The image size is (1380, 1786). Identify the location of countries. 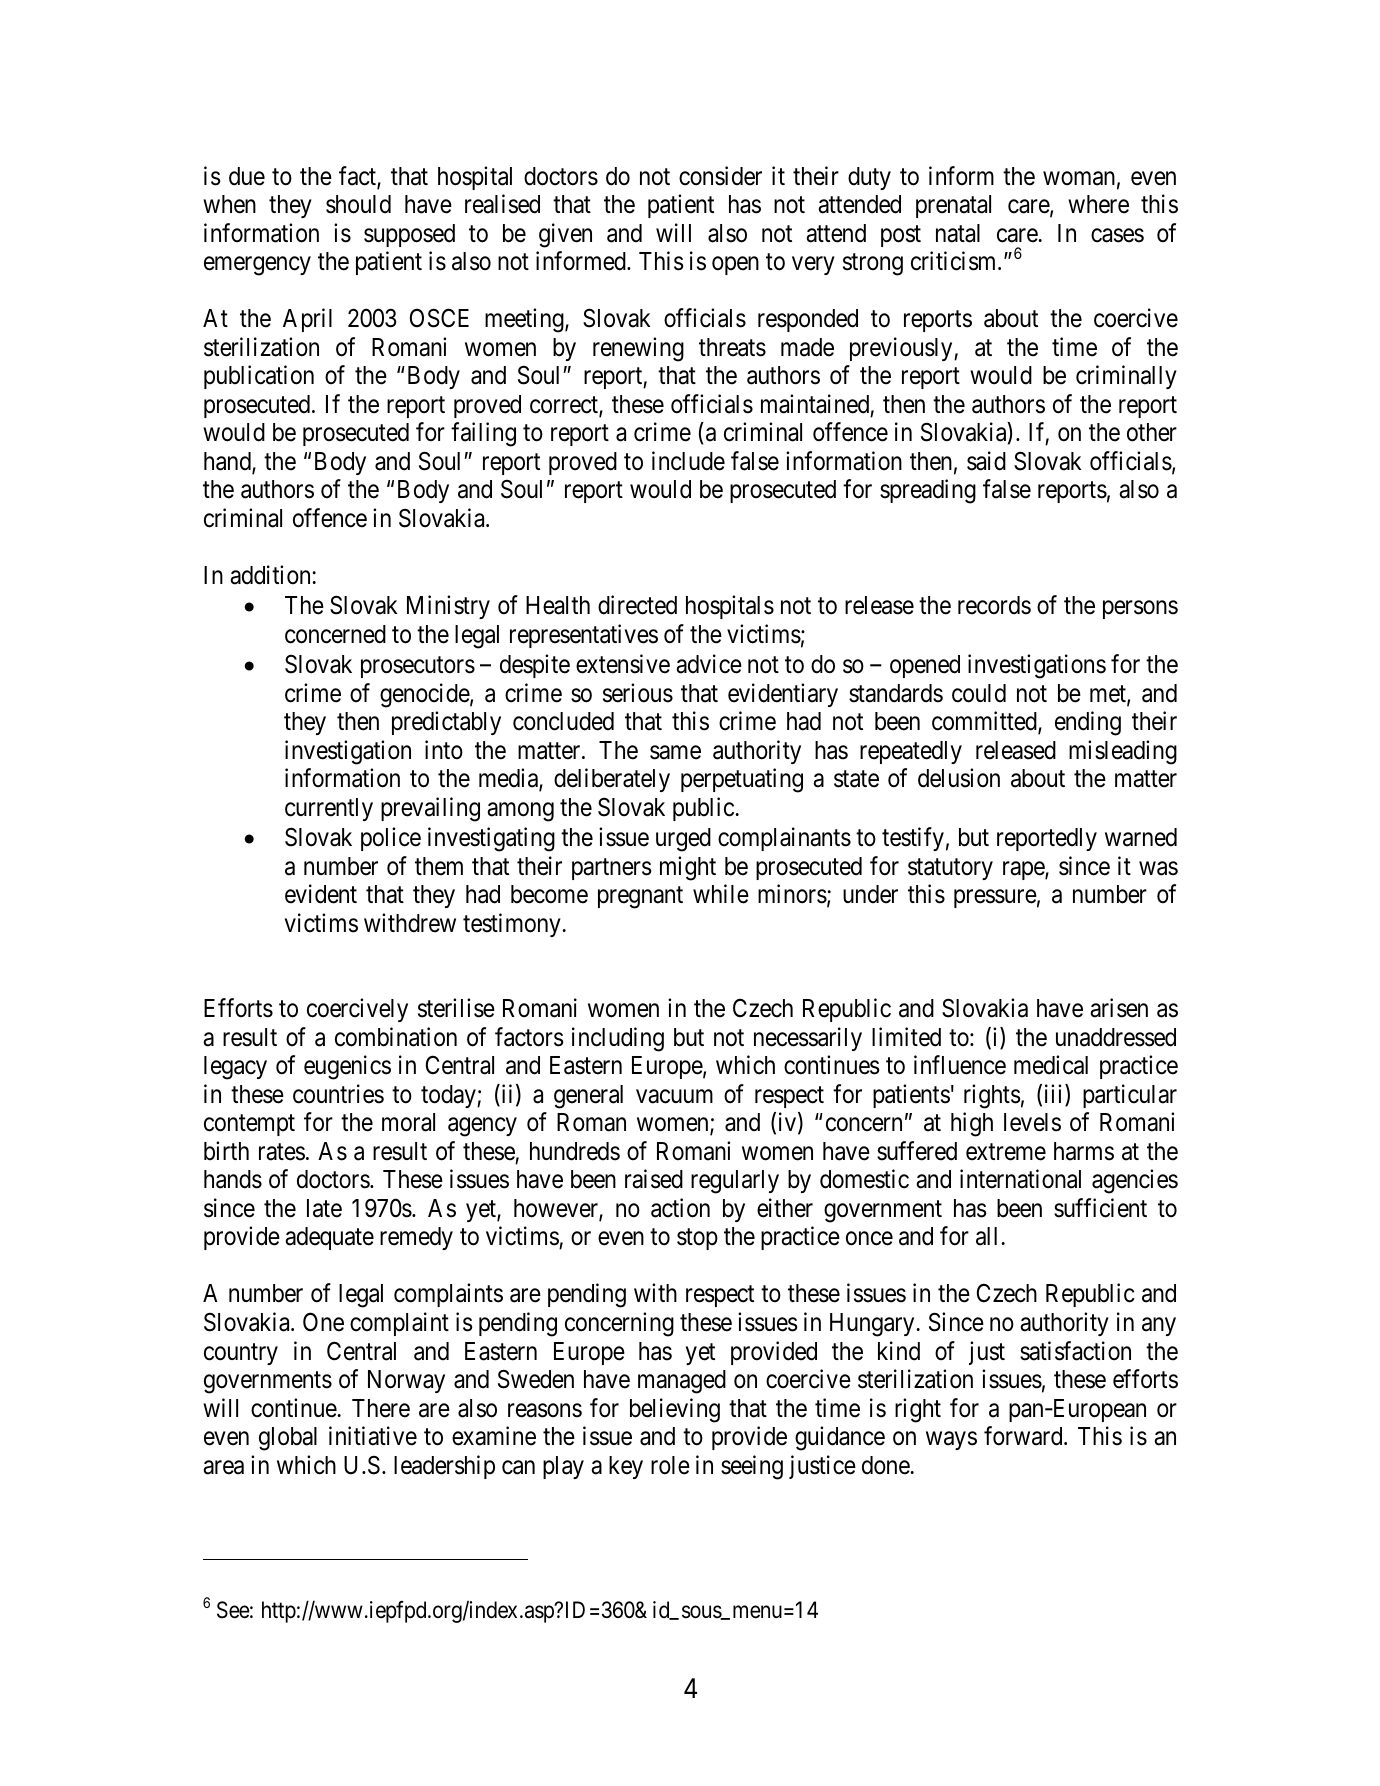
(338, 1094).
